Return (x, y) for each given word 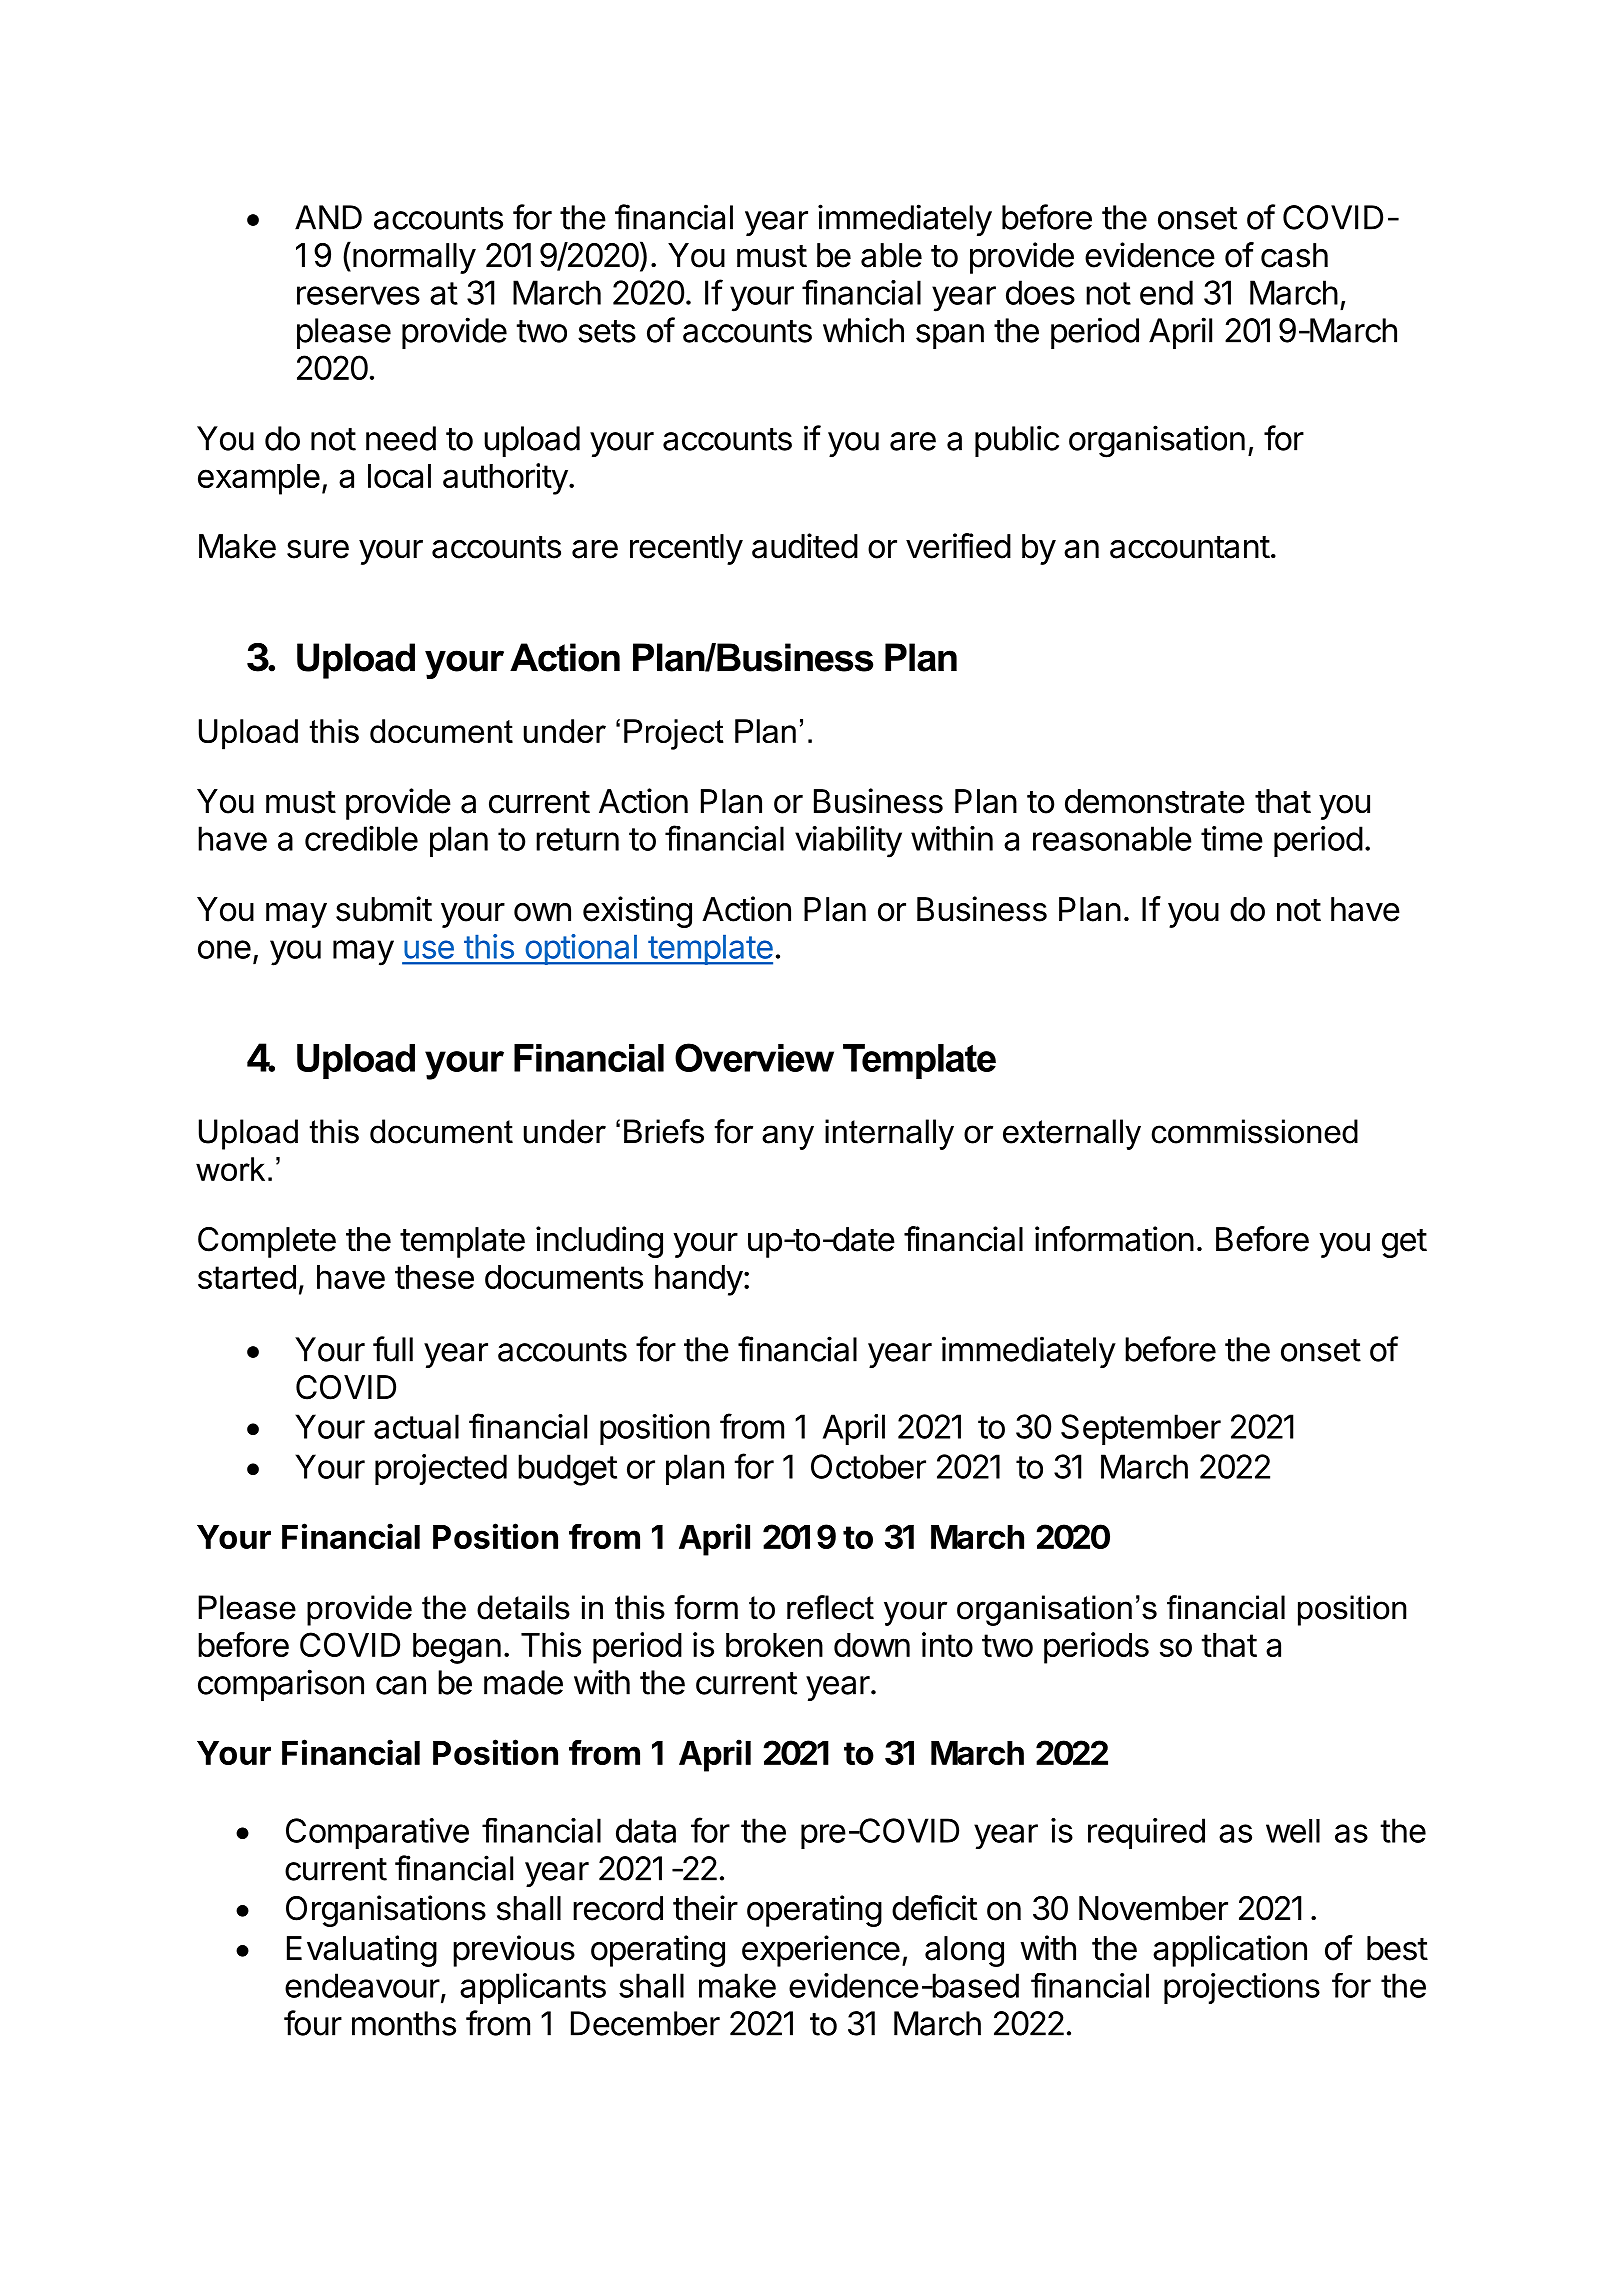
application (1230, 1951)
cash (1294, 255)
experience (821, 1951)
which (863, 330)
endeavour (362, 1985)
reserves (358, 295)
